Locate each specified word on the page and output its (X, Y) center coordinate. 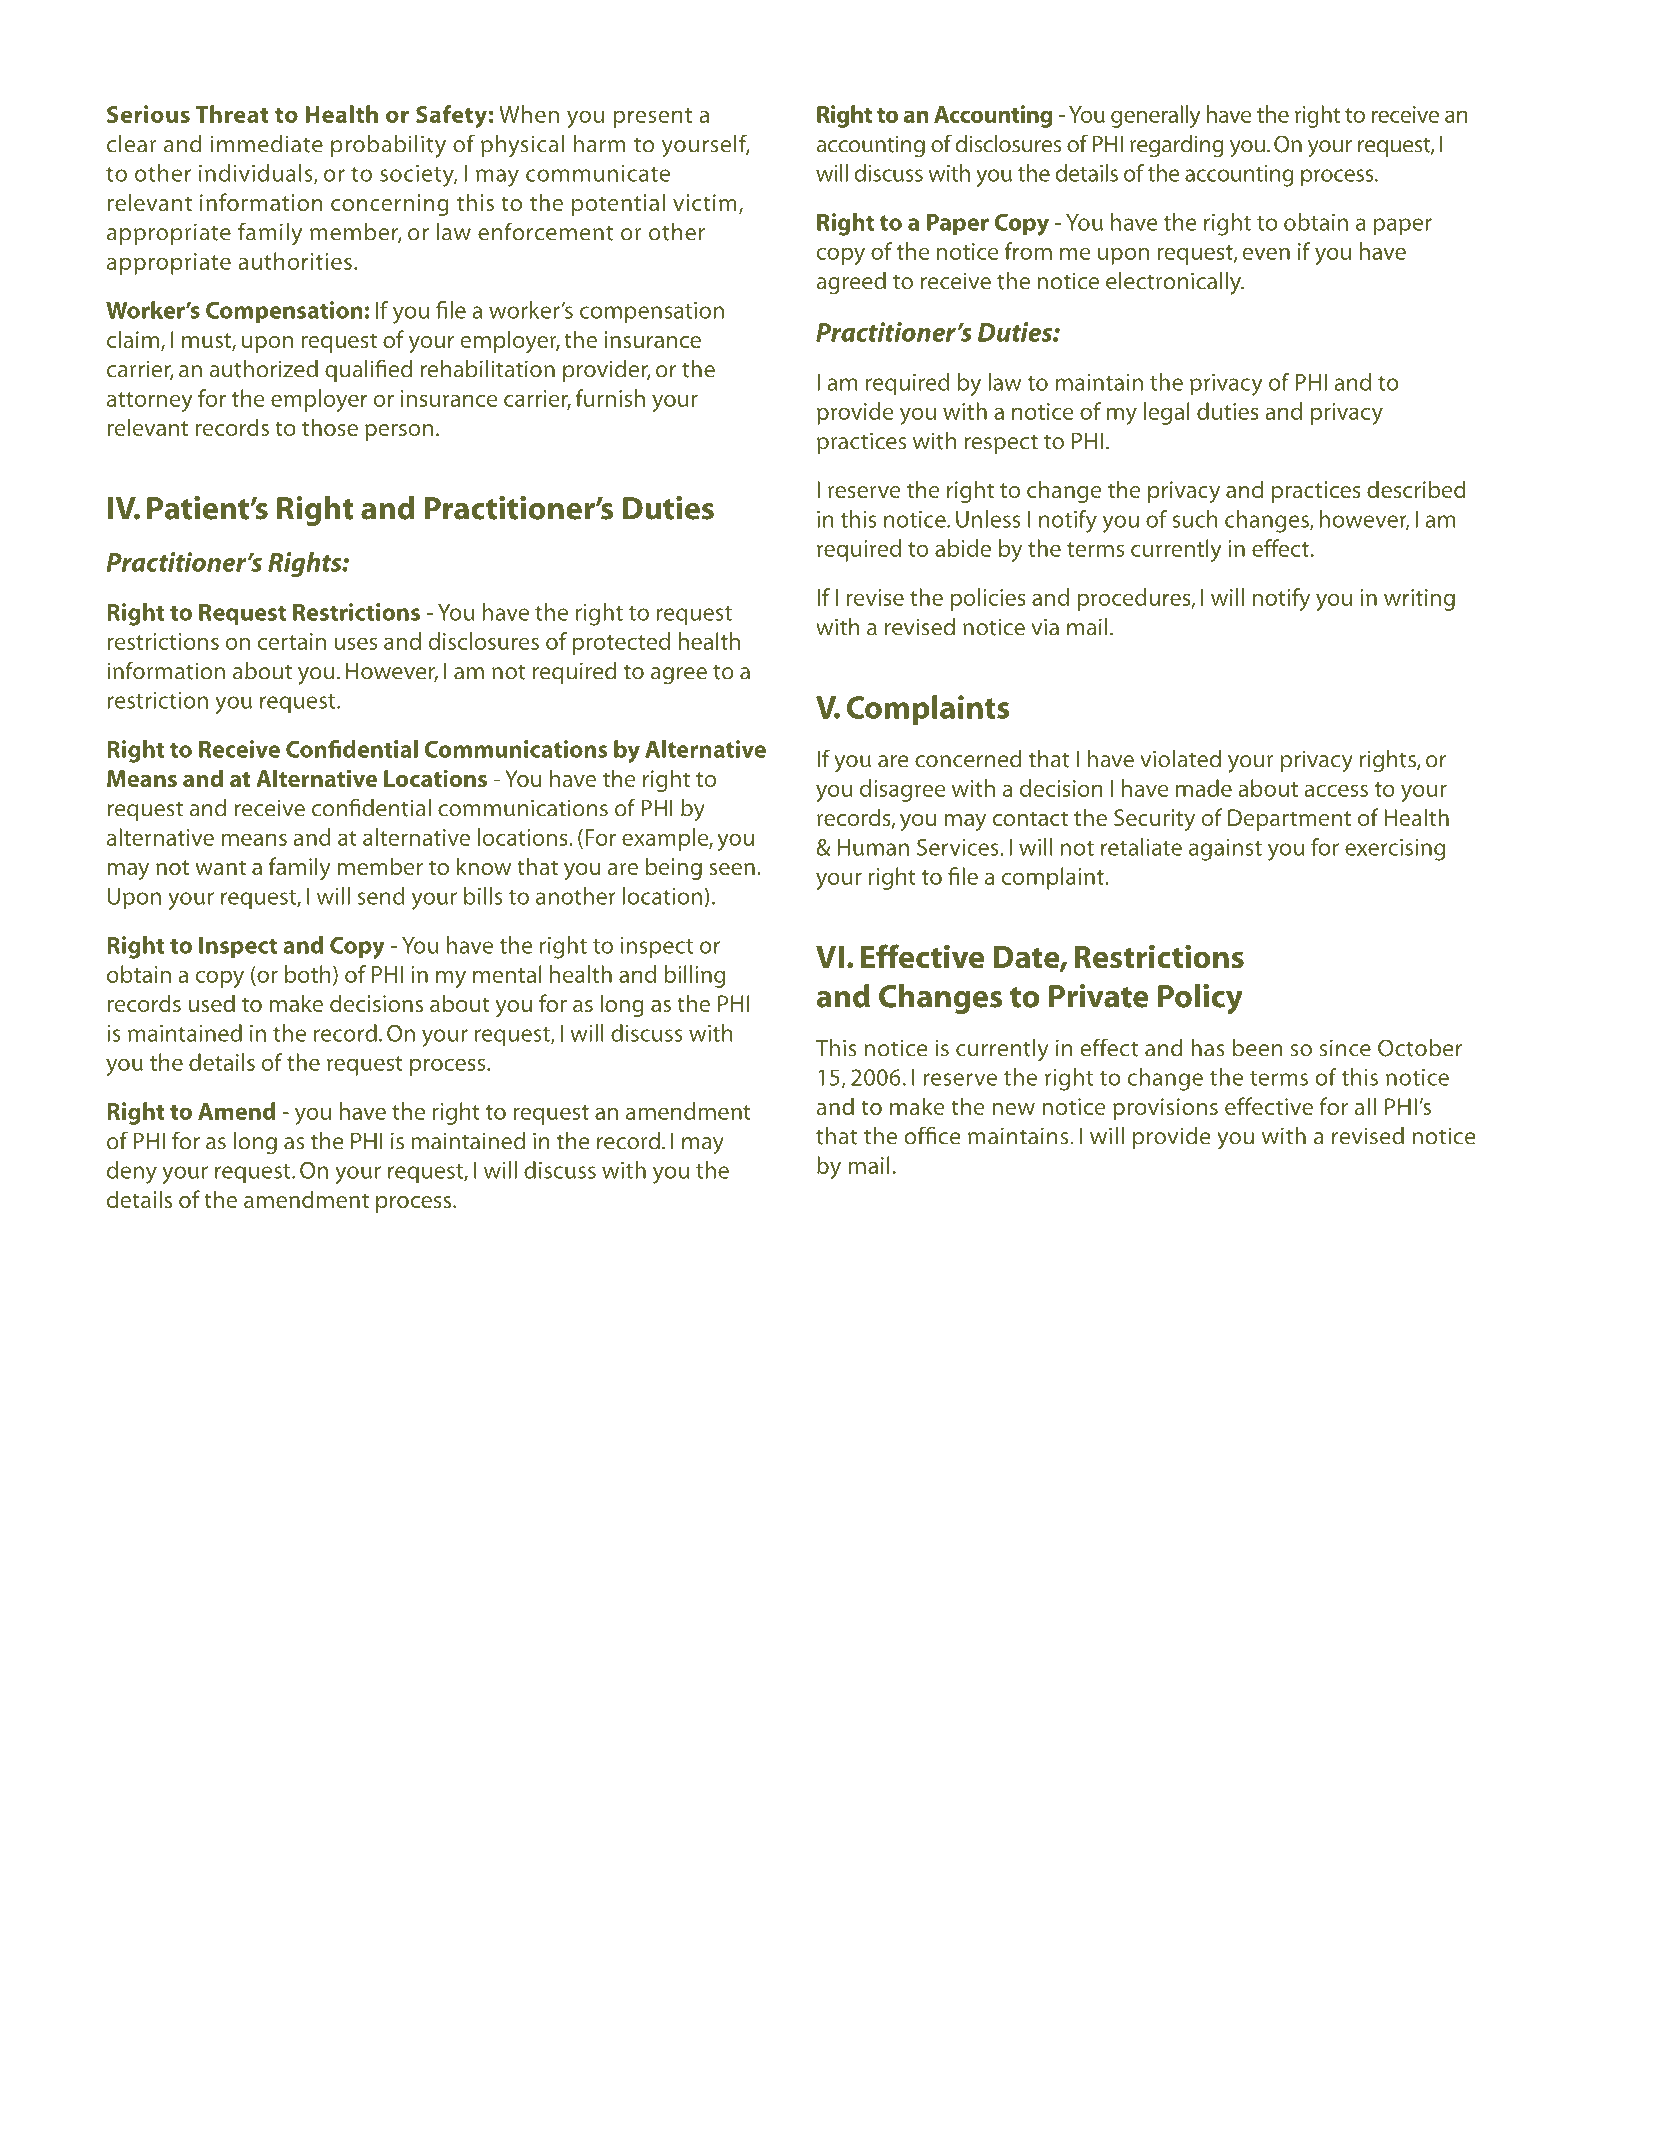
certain (292, 641)
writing (1419, 600)
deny (132, 1172)
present (652, 118)
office (933, 1135)
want (220, 867)
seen (732, 869)
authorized (263, 369)
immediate (267, 144)
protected (621, 643)
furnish (610, 398)
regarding (1177, 146)
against (1225, 850)
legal (1167, 413)
